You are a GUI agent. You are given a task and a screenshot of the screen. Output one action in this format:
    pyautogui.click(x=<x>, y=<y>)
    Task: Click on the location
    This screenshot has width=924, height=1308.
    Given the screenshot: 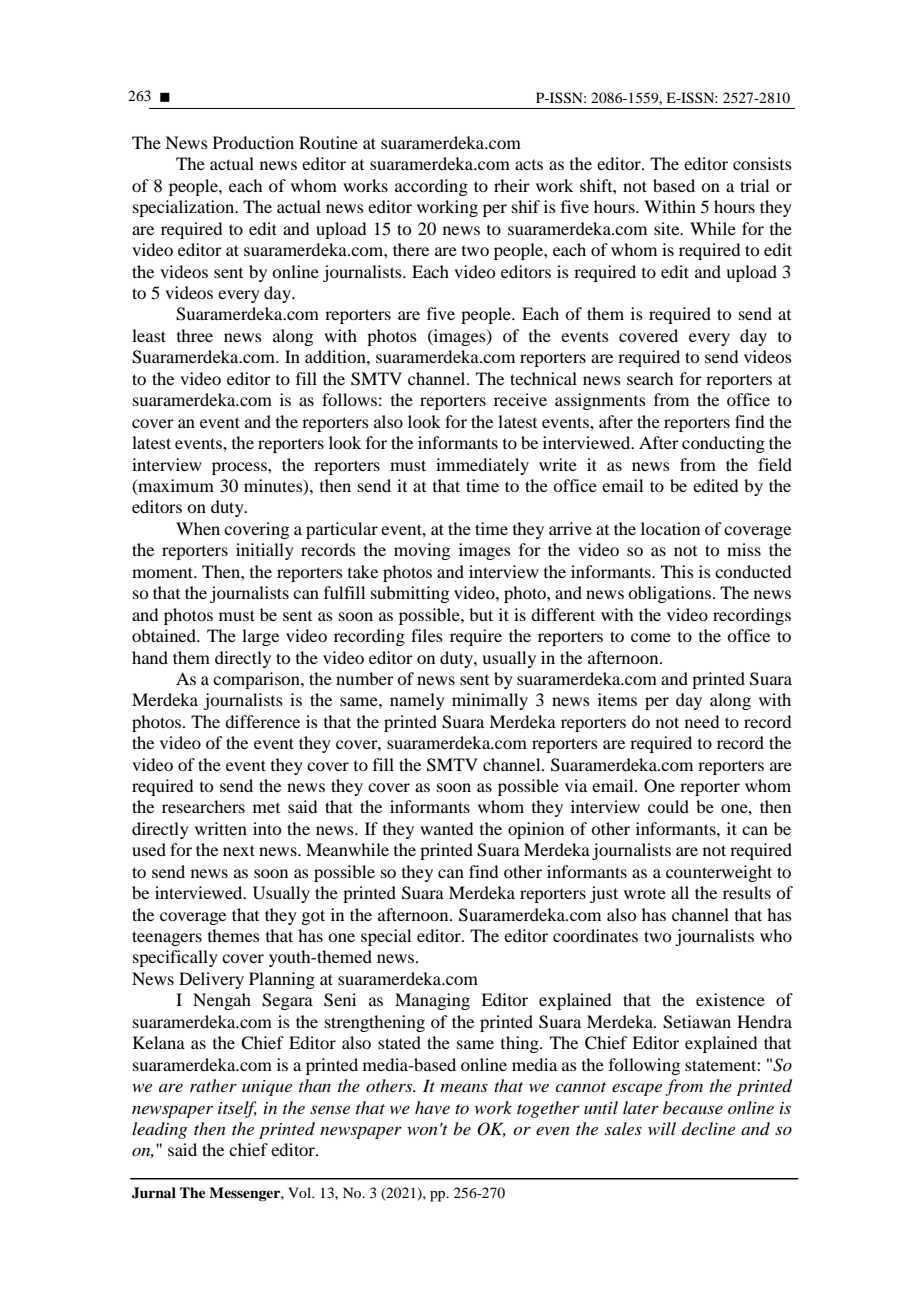 What is the action you would take?
    pyautogui.click(x=670, y=528)
